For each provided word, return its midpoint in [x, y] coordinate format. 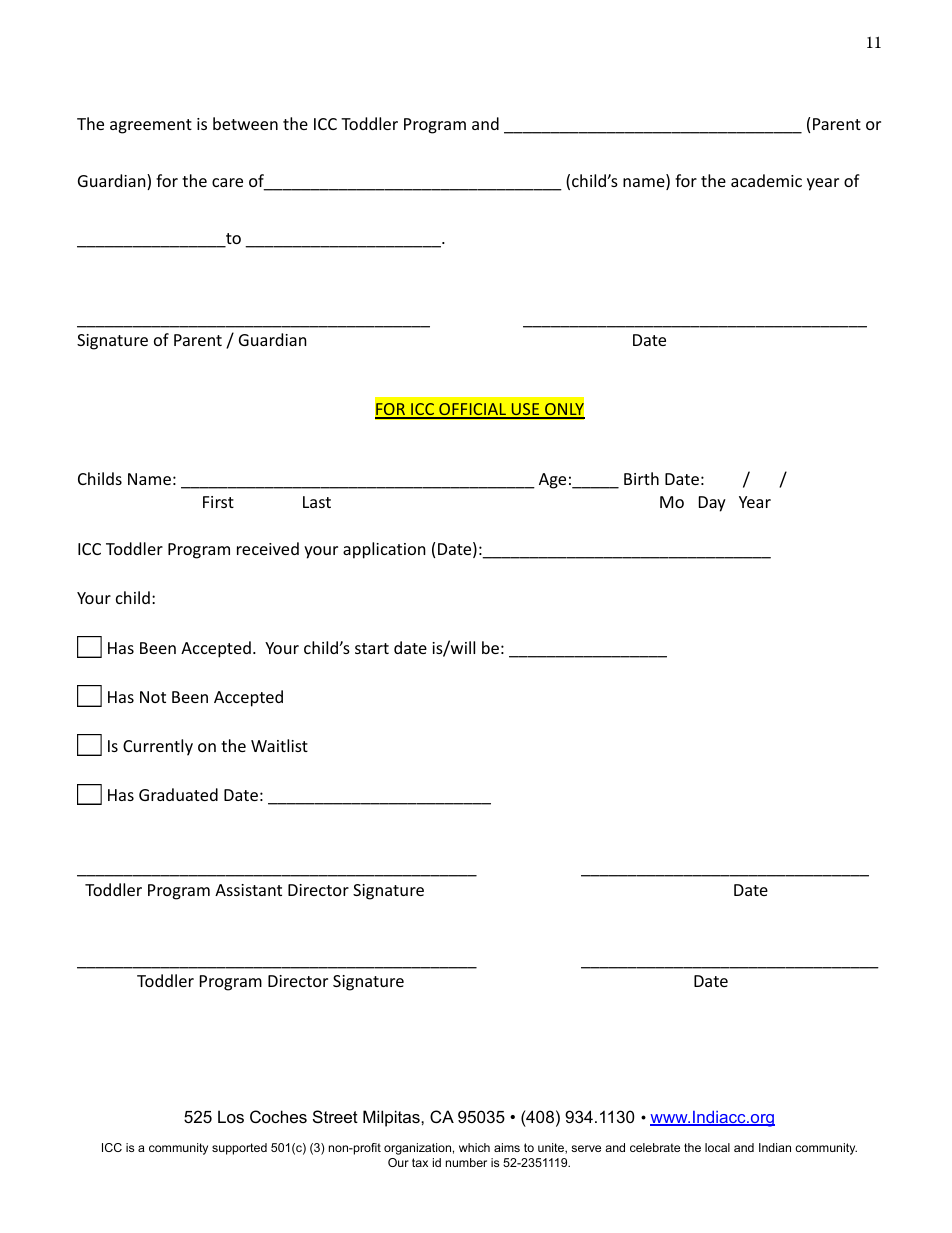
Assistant [248, 890]
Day [712, 504]
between [245, 123]
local [717, 1147]
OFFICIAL [472, 410]
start [372, 648]
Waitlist [279, 745]
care [227, 182]
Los [231, 1116]
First [218, 502]
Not [153, 697]
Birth [641, 478]
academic [766, 180]
